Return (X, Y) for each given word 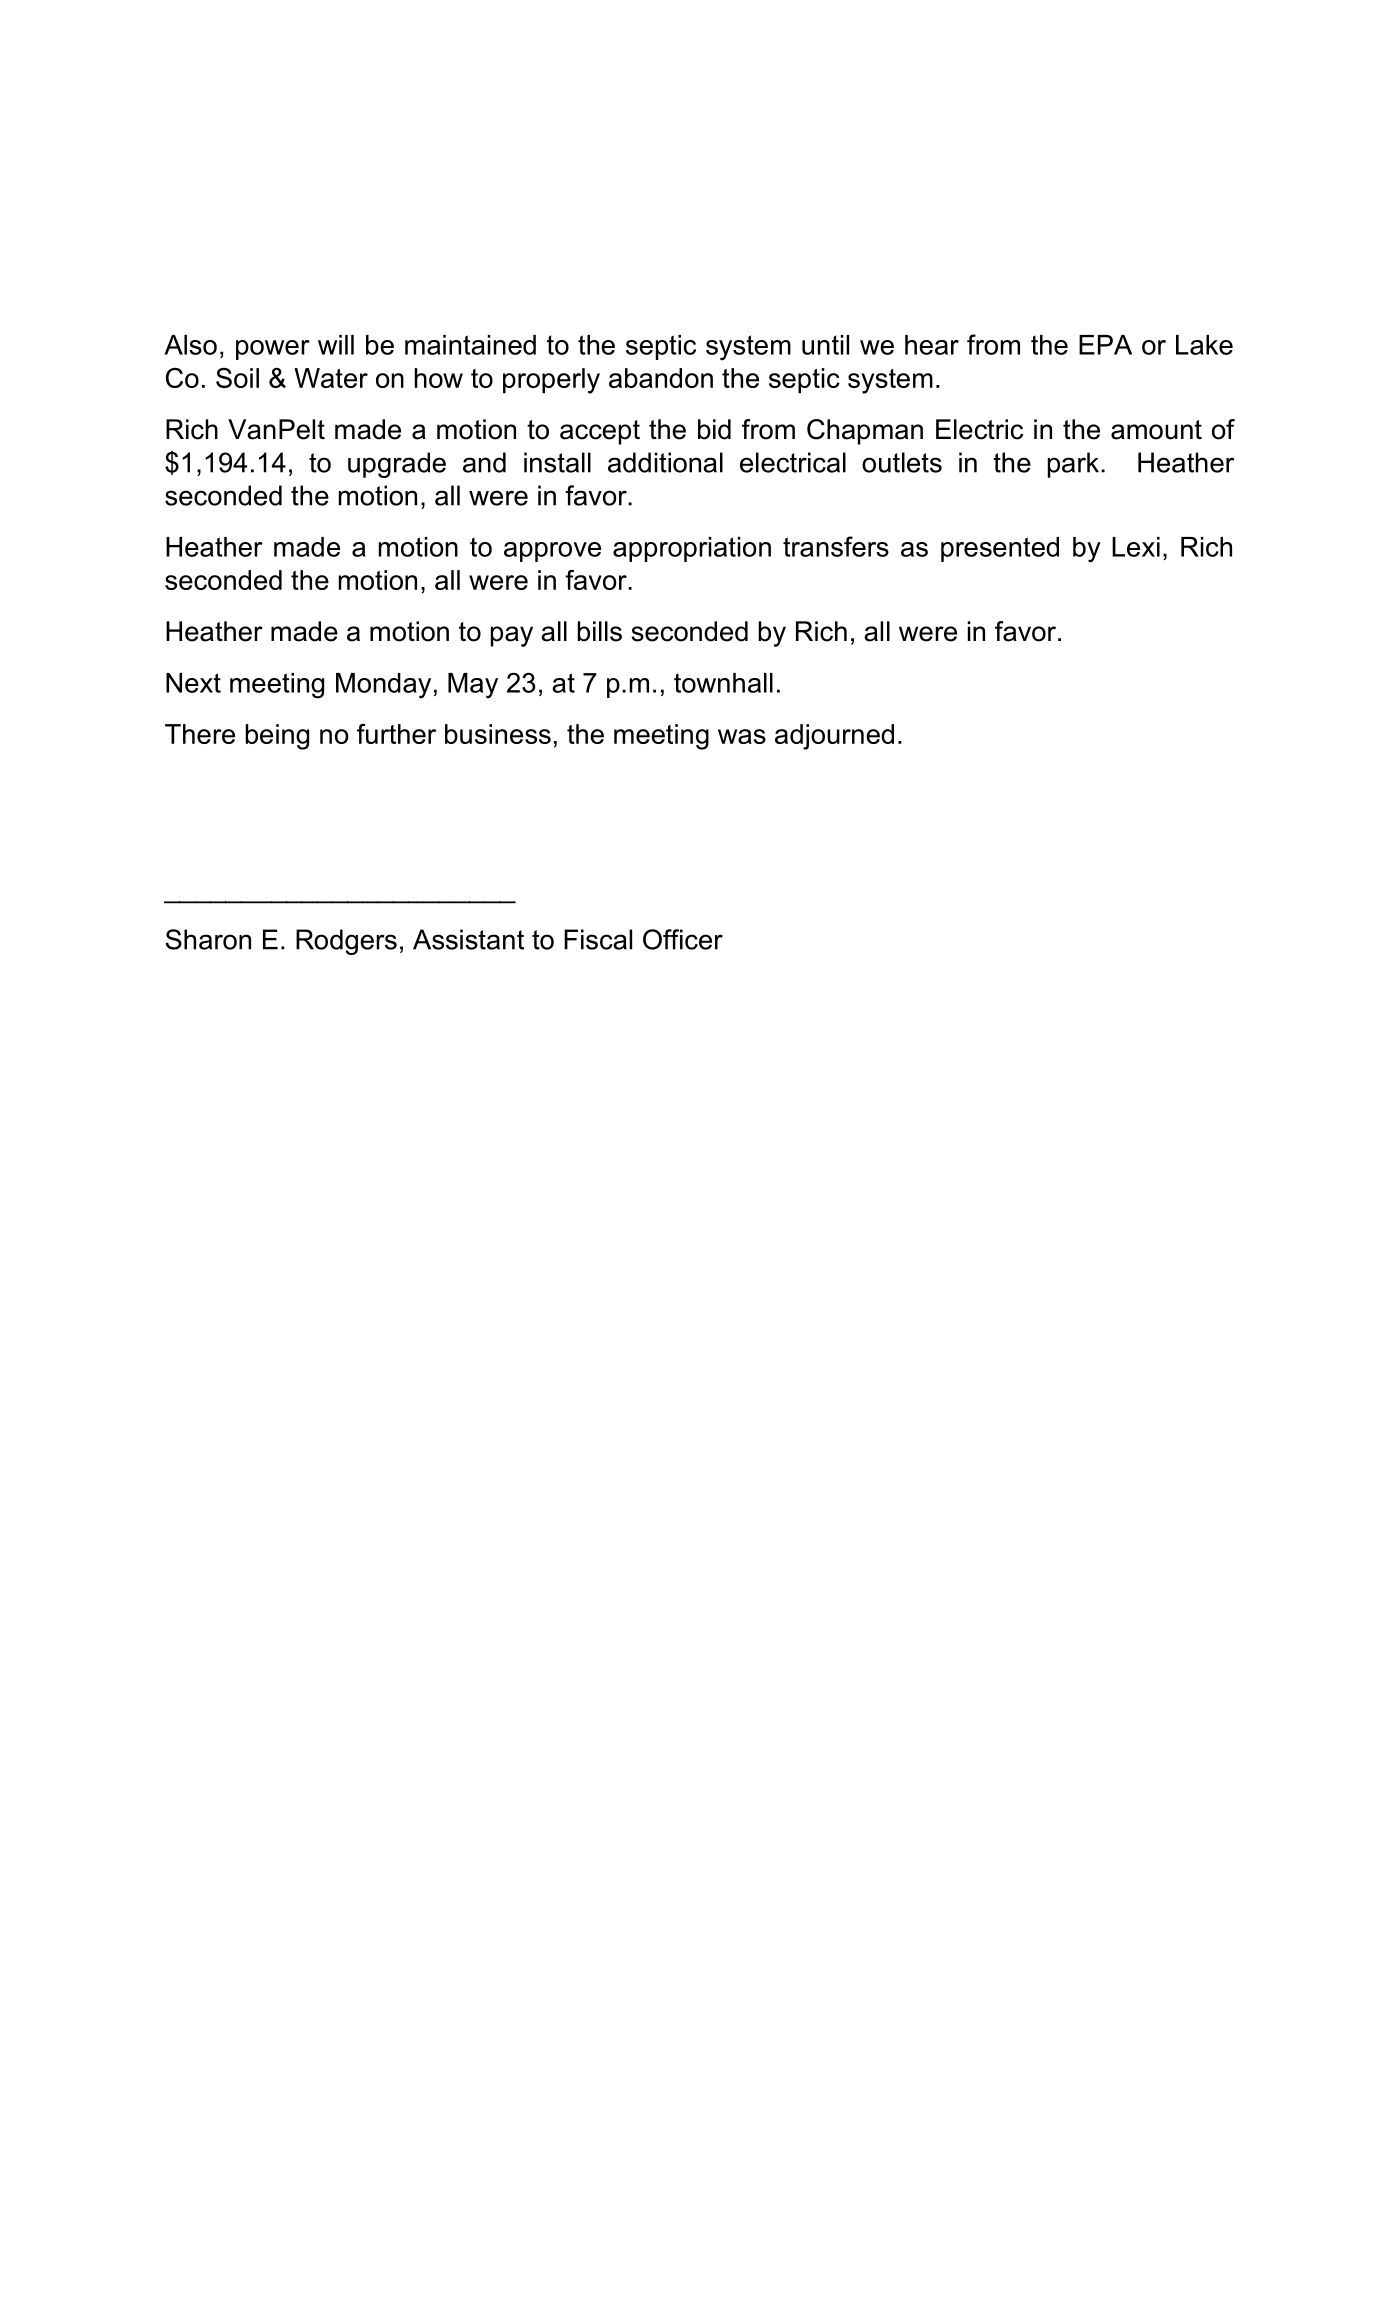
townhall (723, 683)
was (742, 736)
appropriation (692, 549)
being (277, 737)
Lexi (1136, 547)
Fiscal (598, 939)
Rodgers (346, 942)
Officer (683, 939)
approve (552, 552)
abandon (661, 378)
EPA (1105, 345)
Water (331, 378)
